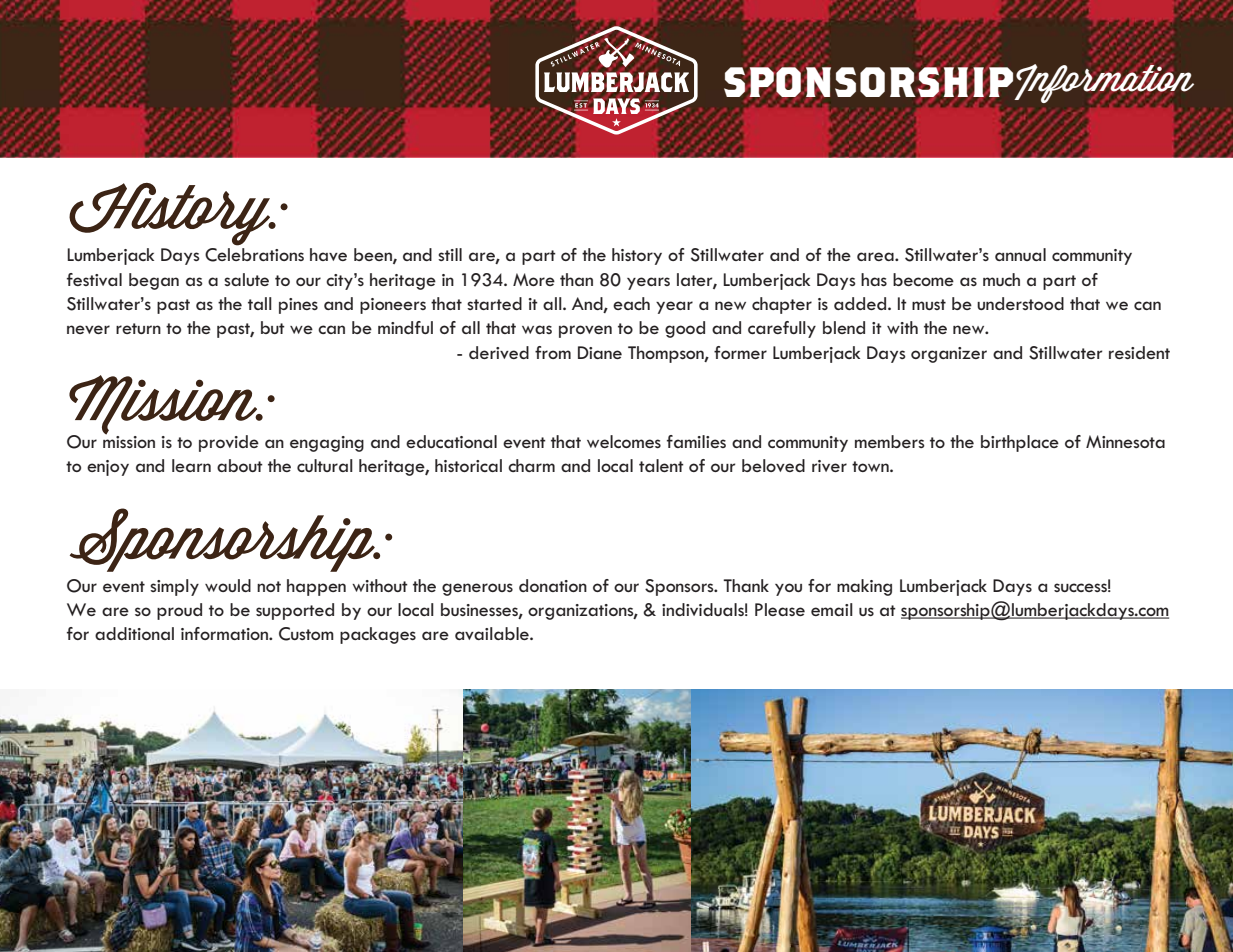 The width and height of the screenshot is (1233, 952). What do you see at coordinates (1020, 443) in the screenshot?
I see `birthplace` at bounding box center [1020, 443].
